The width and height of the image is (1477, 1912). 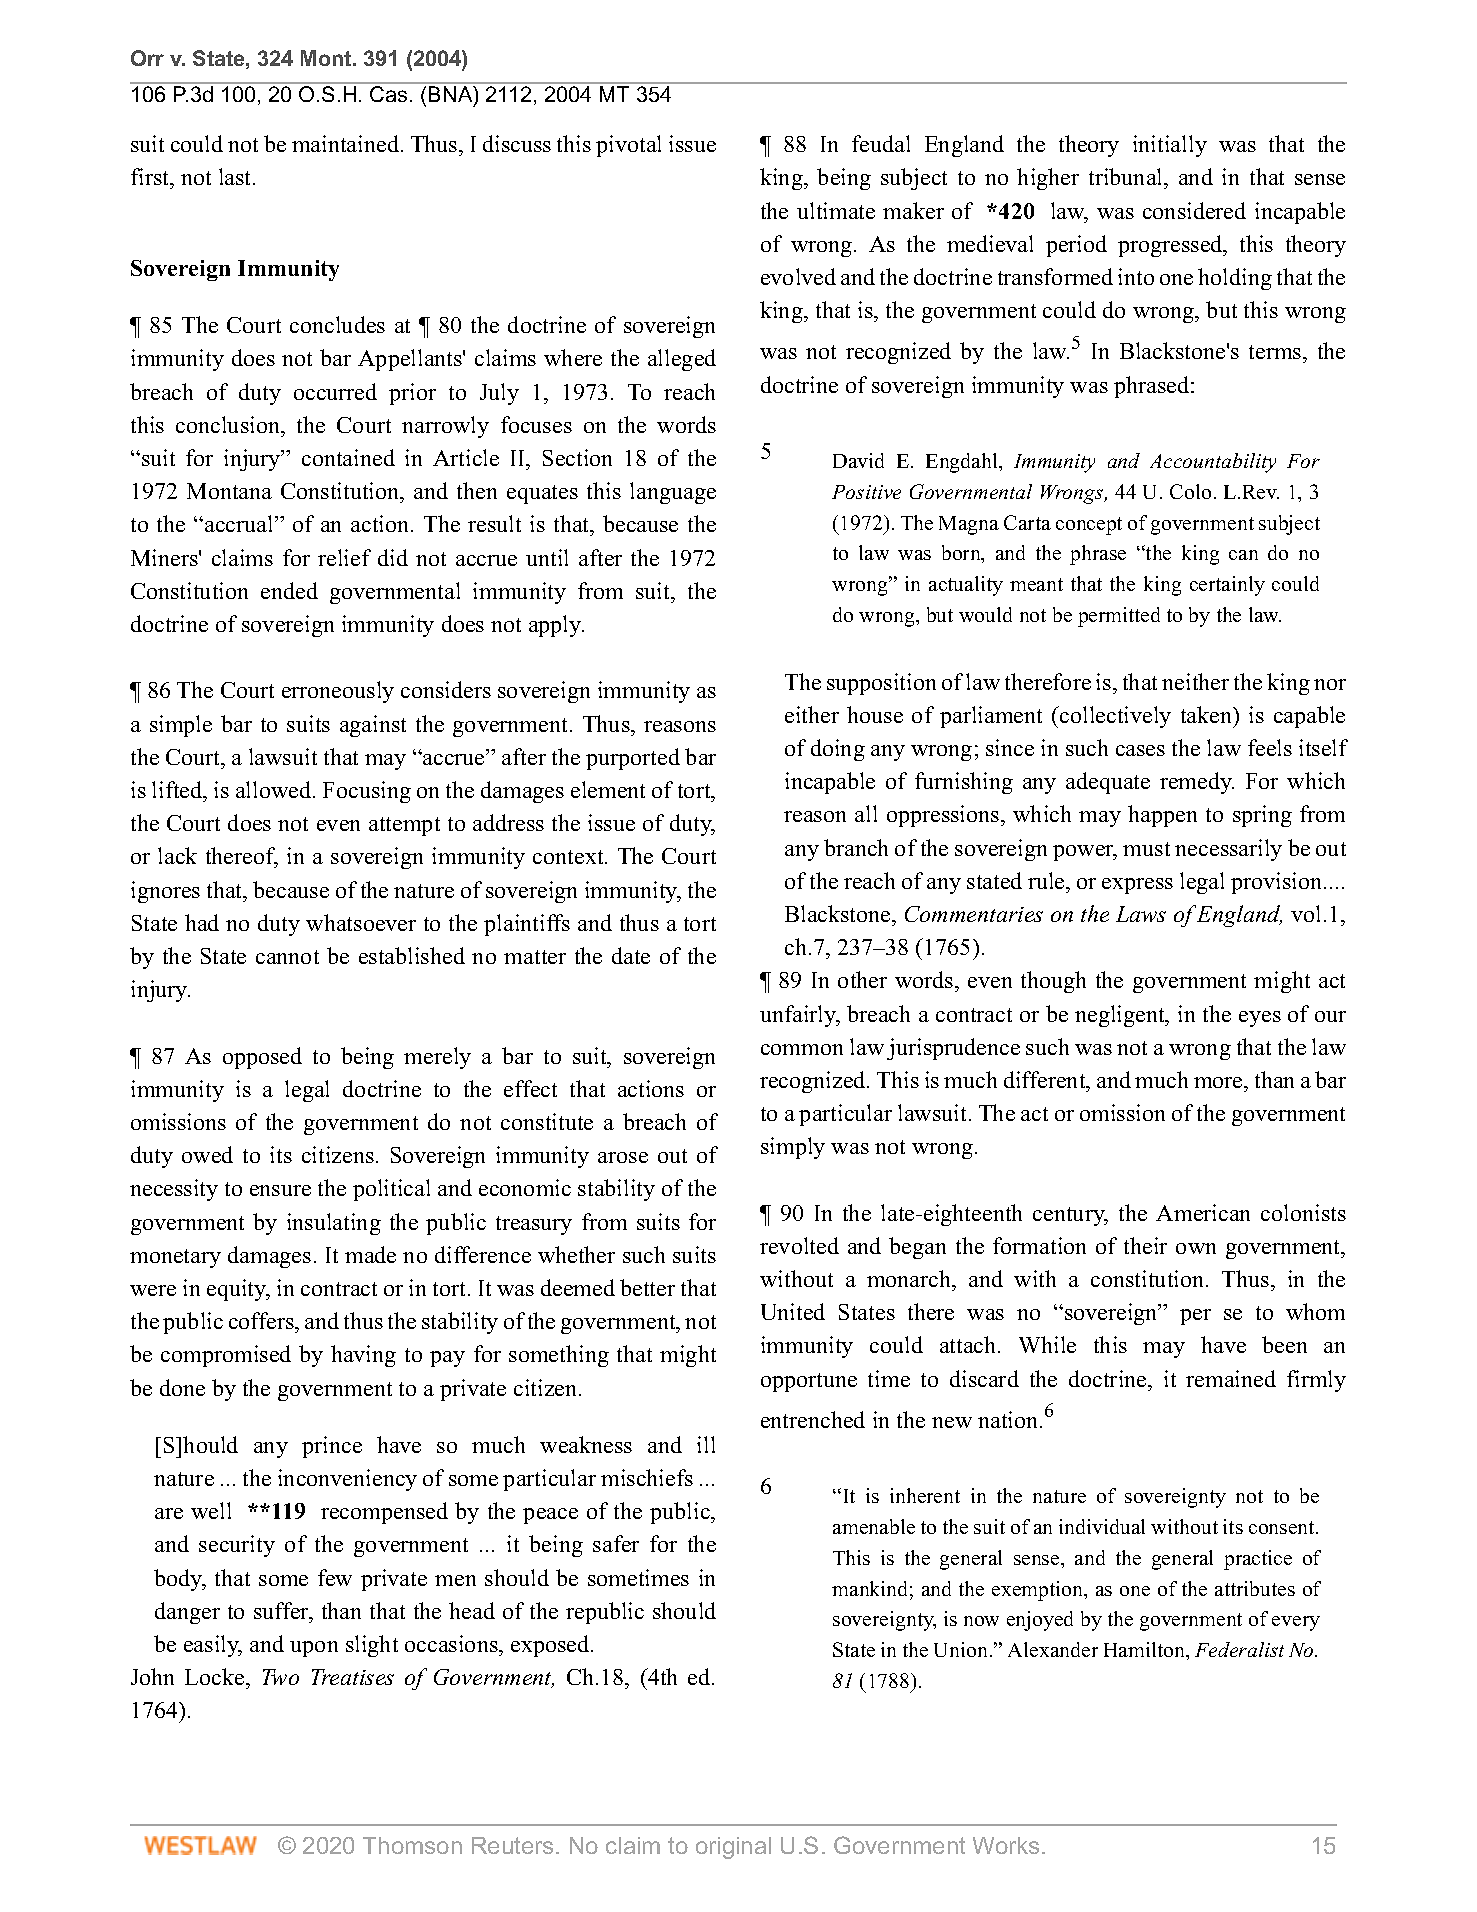 What do you see at coordinates (1006, 1845) in the image?
I see `Works` at bounding box center [1006, 1845].
